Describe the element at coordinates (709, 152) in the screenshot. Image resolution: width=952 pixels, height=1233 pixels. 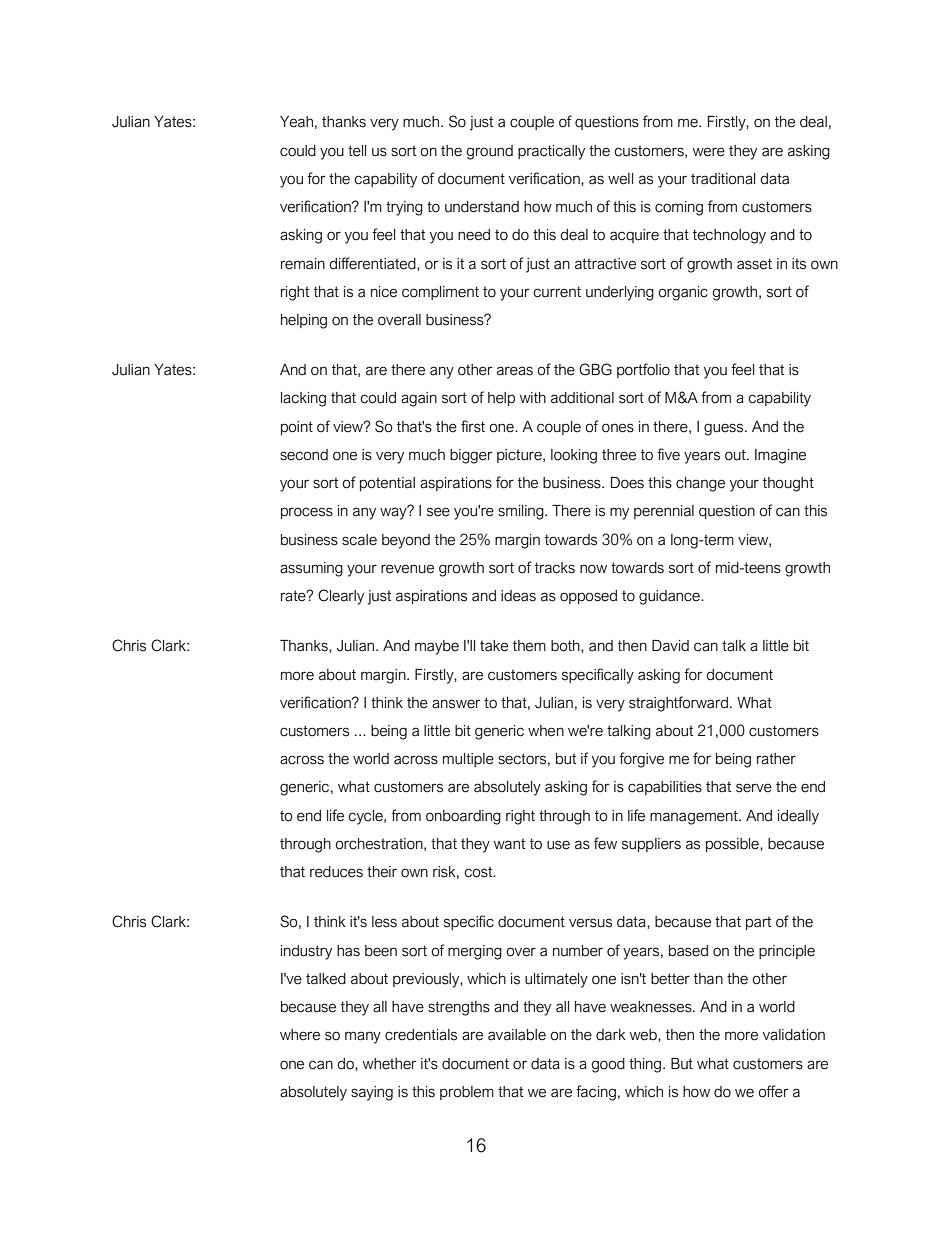
I see `were` at that location.
